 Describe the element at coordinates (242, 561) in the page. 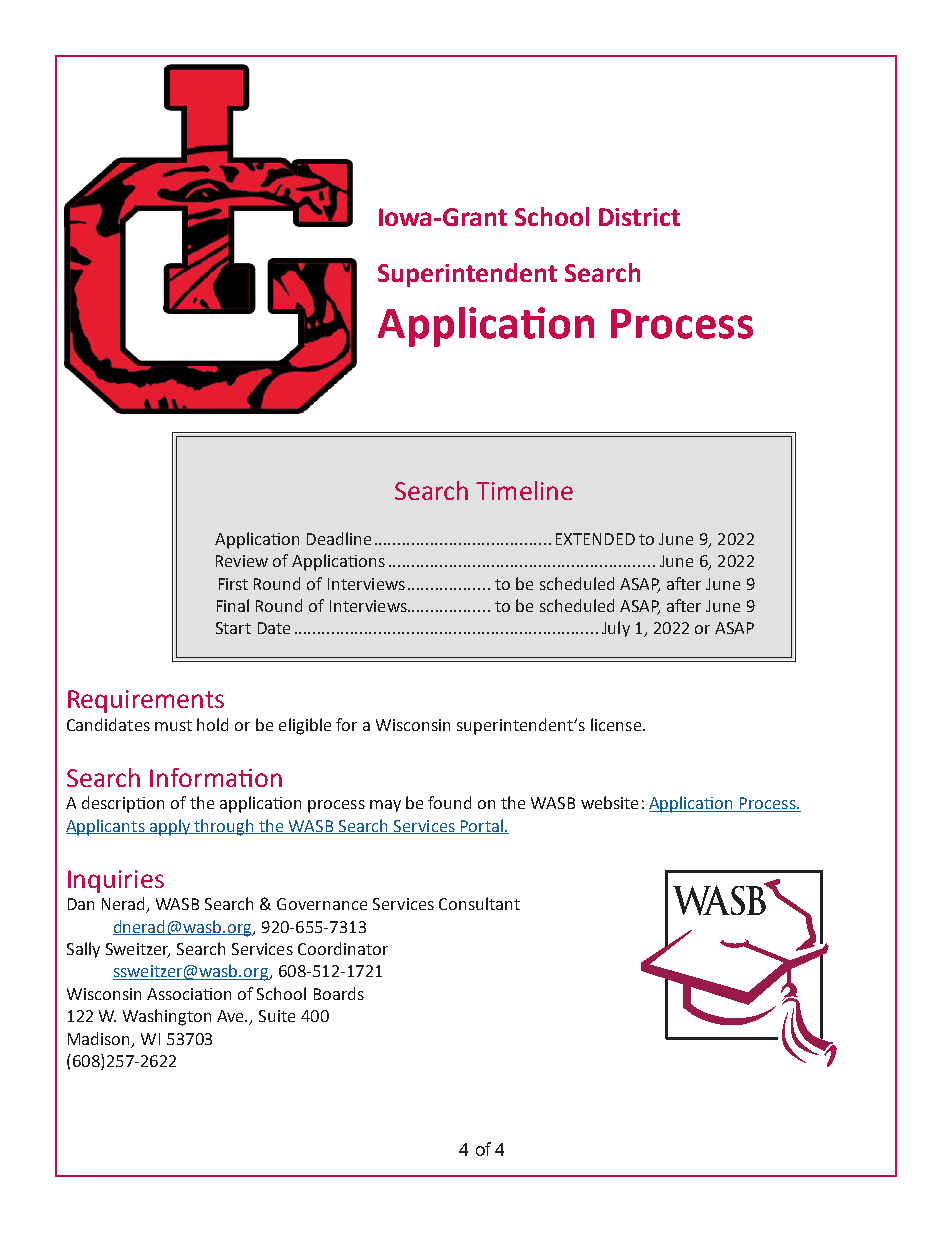

I see `Review` at that location.
